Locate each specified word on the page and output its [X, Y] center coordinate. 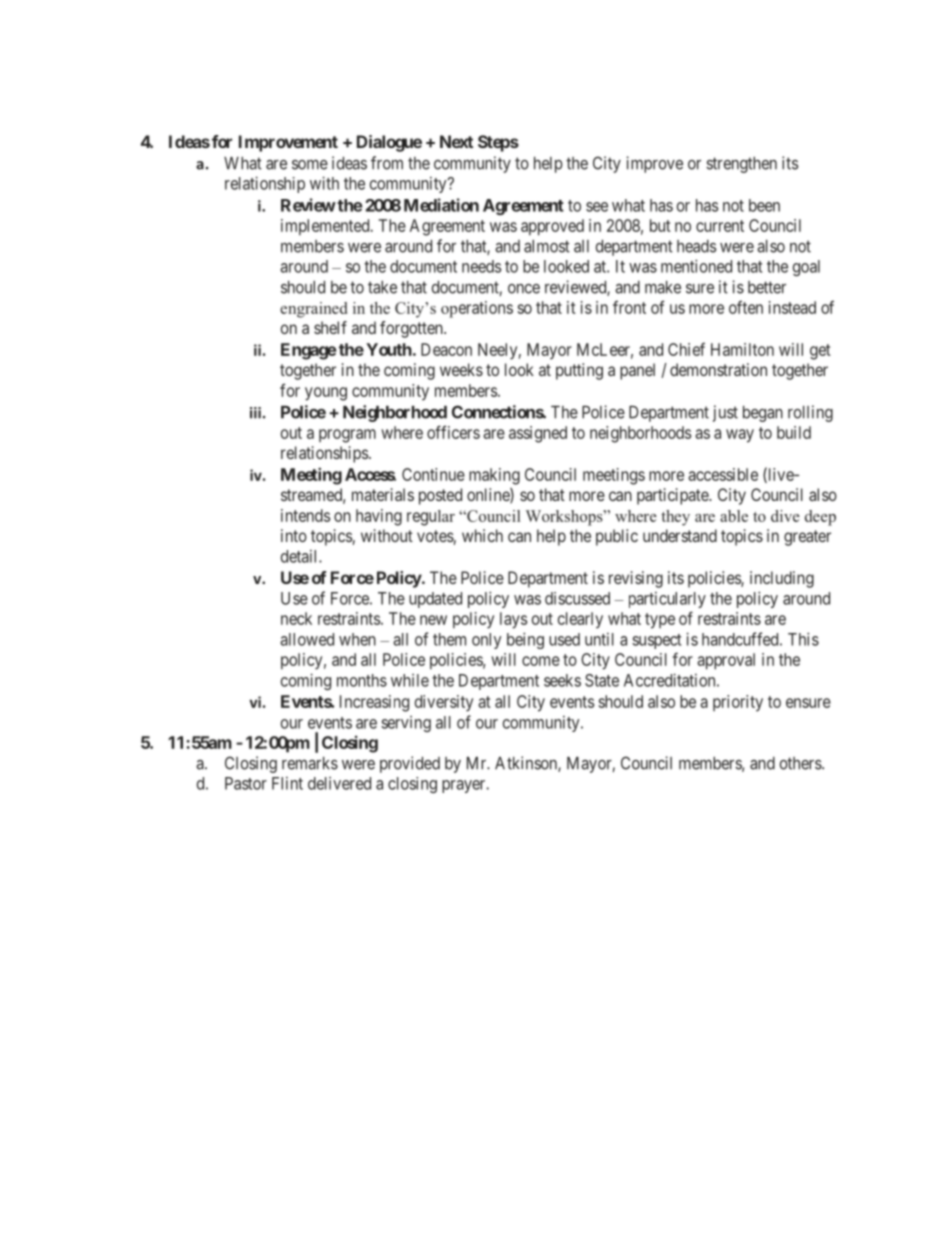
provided [410, 764]
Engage [309, 351]
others [801, 763]
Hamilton [742, 349]
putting [579, 371]
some [310, 165]
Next [456, 141]
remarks [310, 763]
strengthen [741, 165]
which [482, 535]
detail [300, 556]
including [782, 579]
